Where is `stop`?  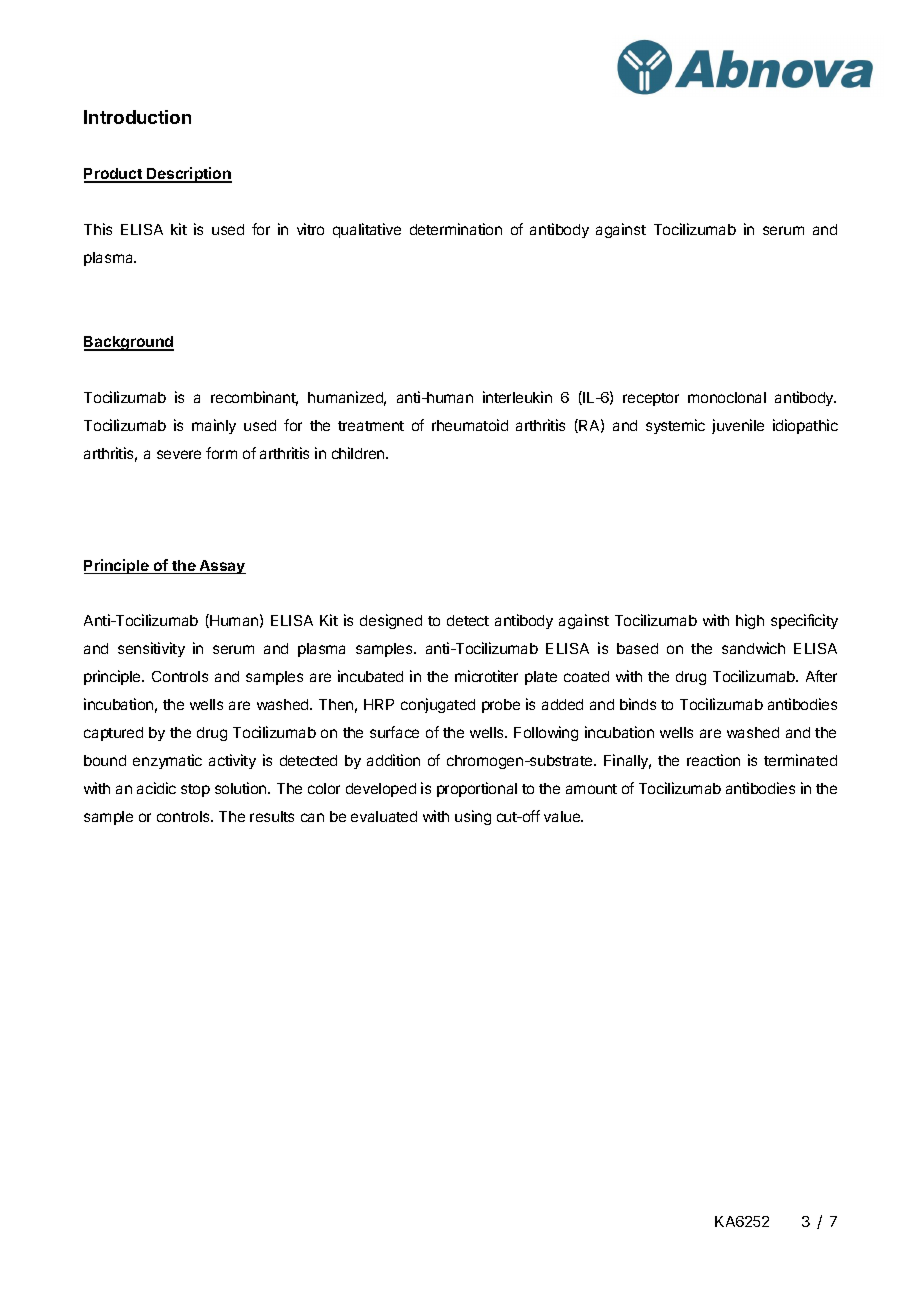 stop is located at coordinates (195, 790).
